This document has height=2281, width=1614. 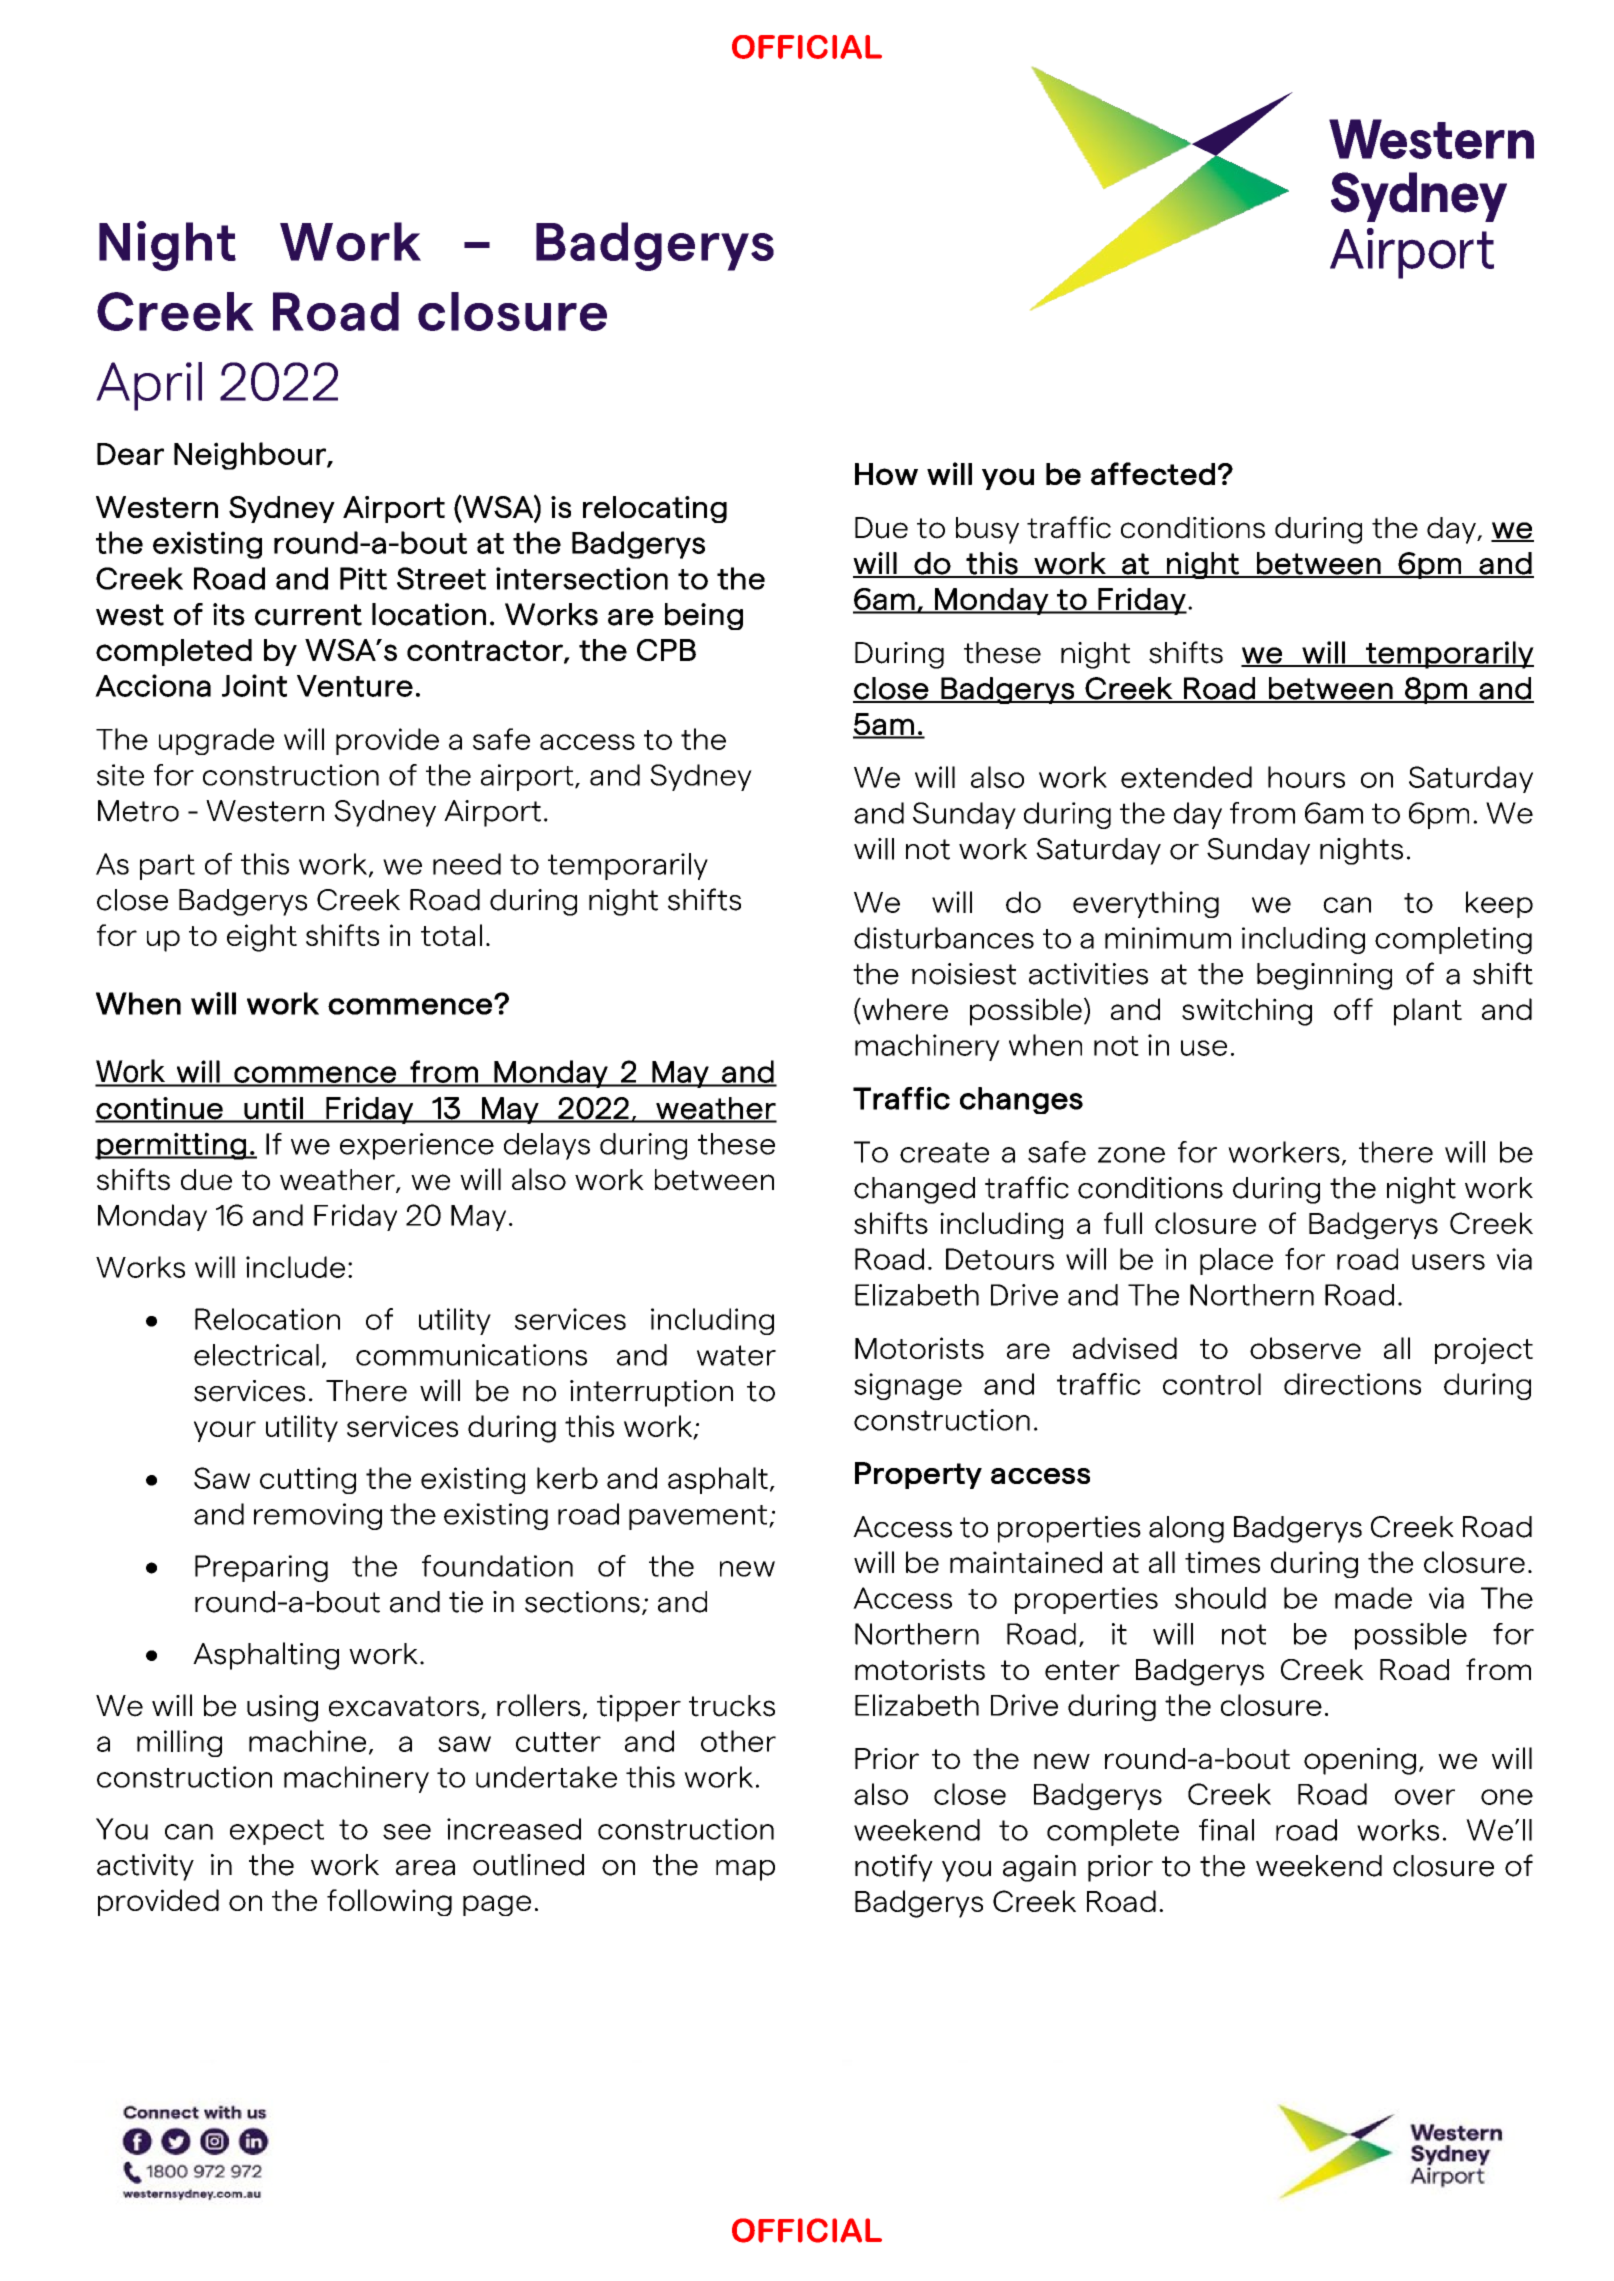 What do you see at coordinates (886, 474) in the document?
I see `How` at bounding box center [886, 474].
